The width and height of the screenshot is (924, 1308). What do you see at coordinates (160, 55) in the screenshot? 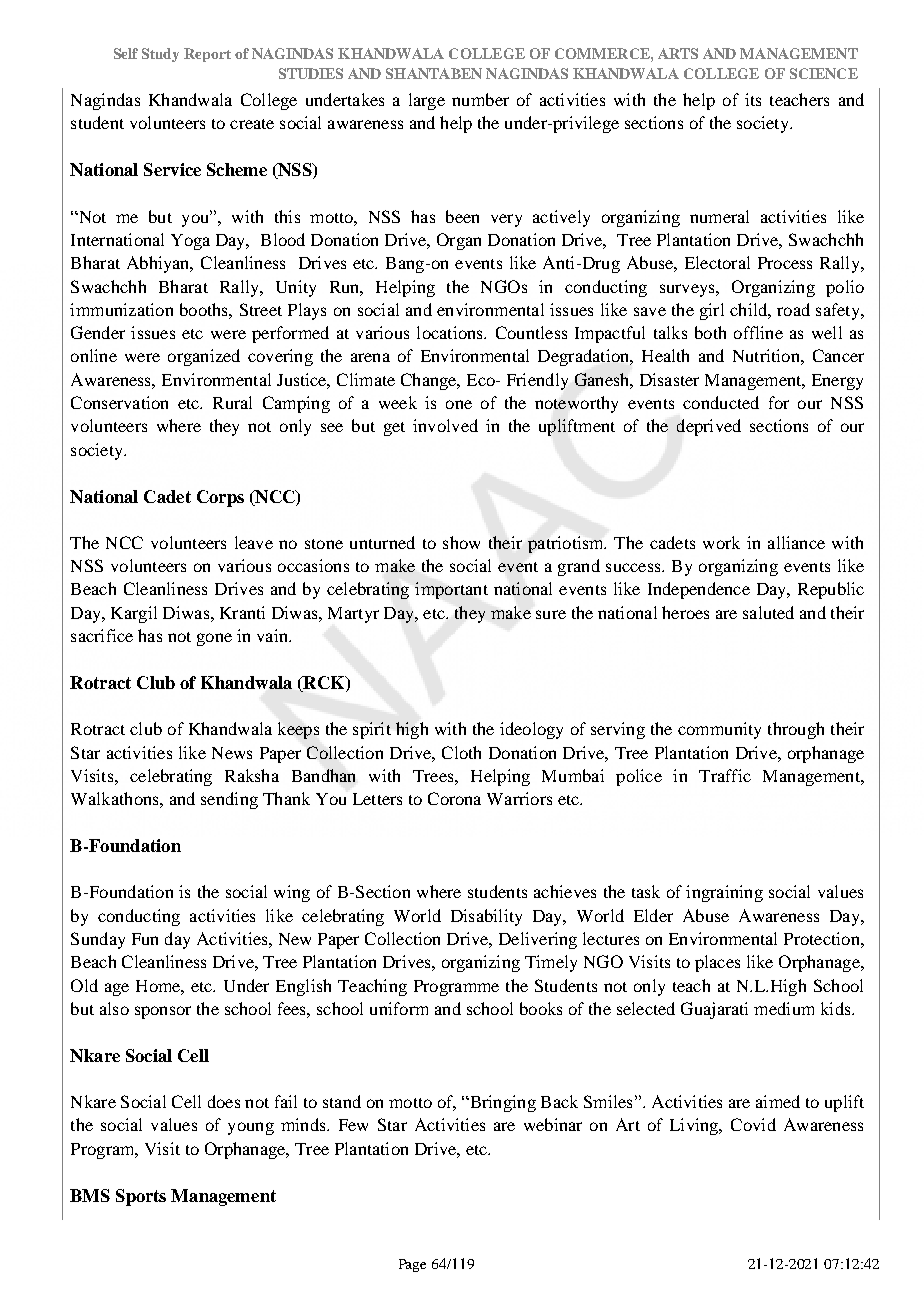
I see `Study` at bounding box center [160, 55].
